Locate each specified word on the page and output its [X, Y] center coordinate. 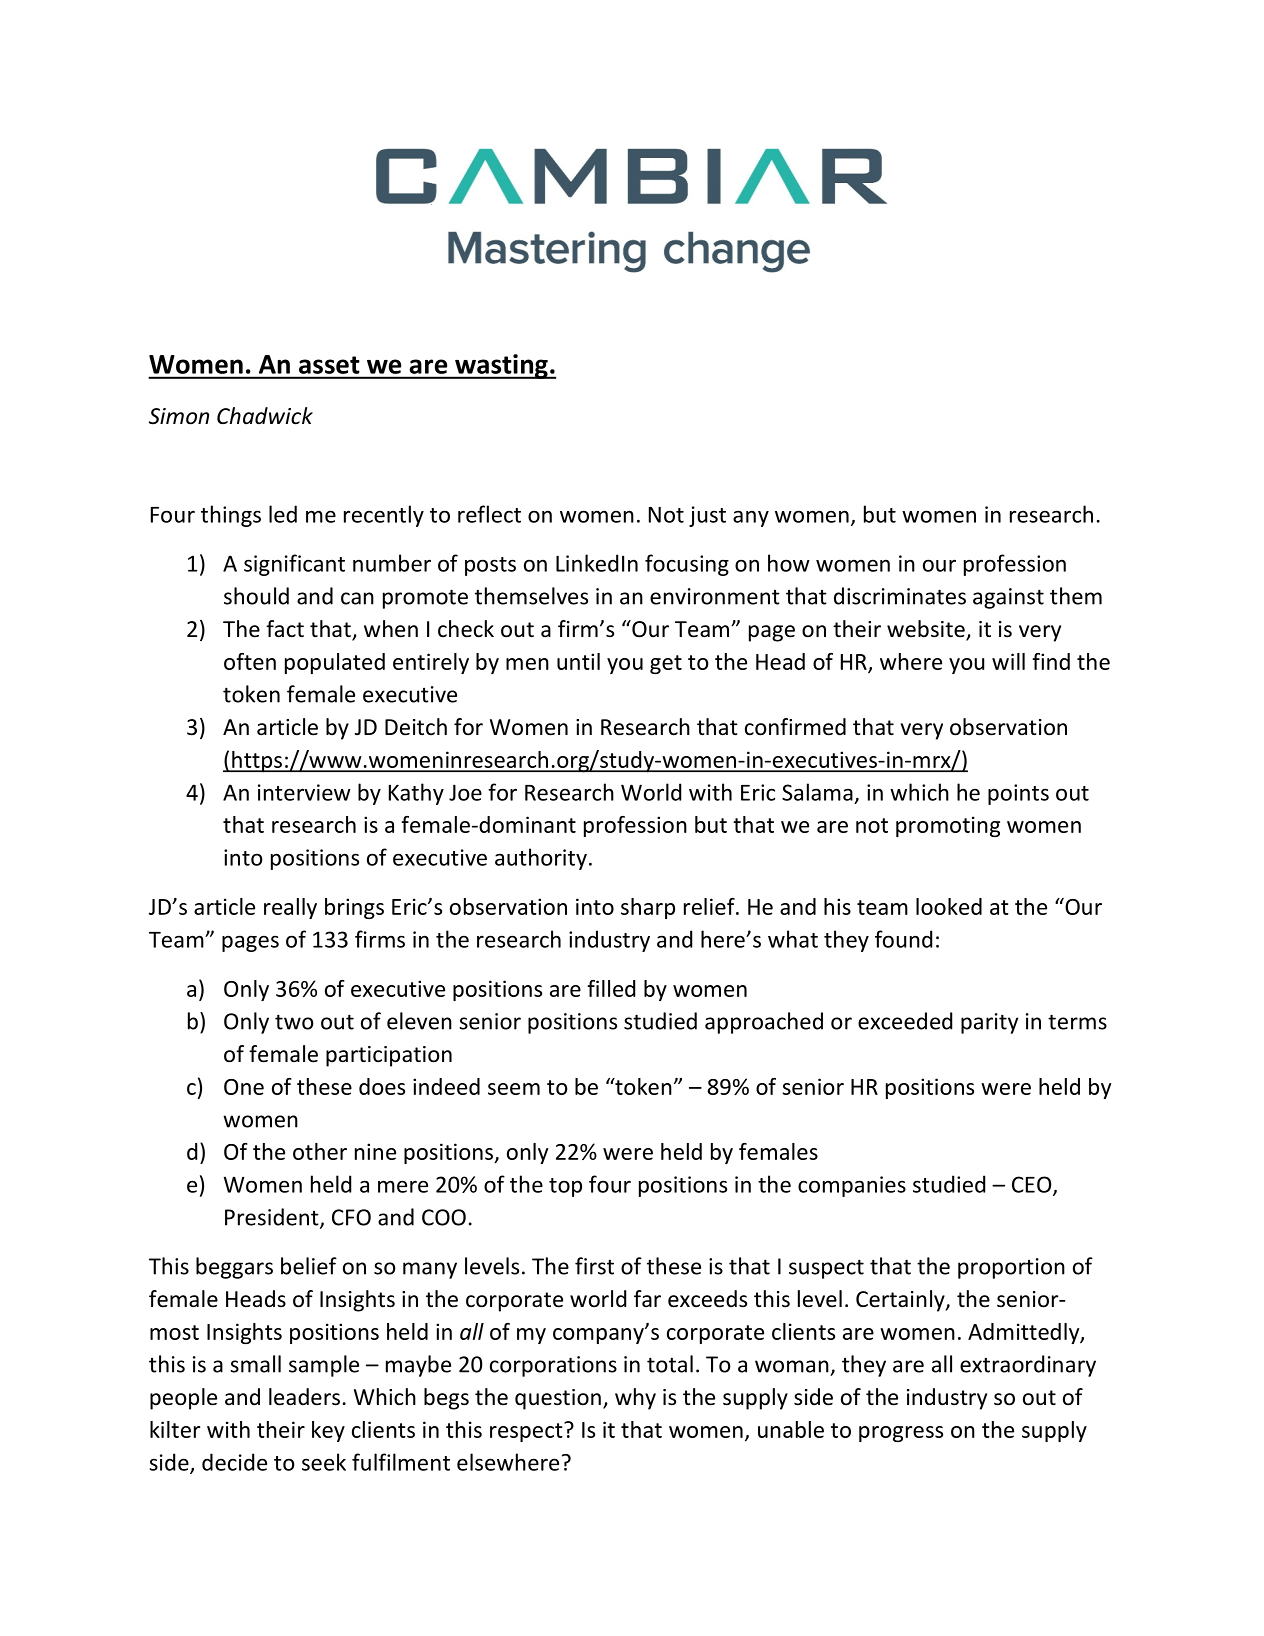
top [565, 1187]
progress [901, 1434]
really [290, 908]
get [666, 664]
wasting [501, 366]
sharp [648, 908]
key [328, 1431]
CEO [1033, 1185]
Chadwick [265, 416]
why [635, 1399]
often [250, 661]
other [320, 1151]
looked [949, 906]
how [789, 563]
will [1008, 661]
